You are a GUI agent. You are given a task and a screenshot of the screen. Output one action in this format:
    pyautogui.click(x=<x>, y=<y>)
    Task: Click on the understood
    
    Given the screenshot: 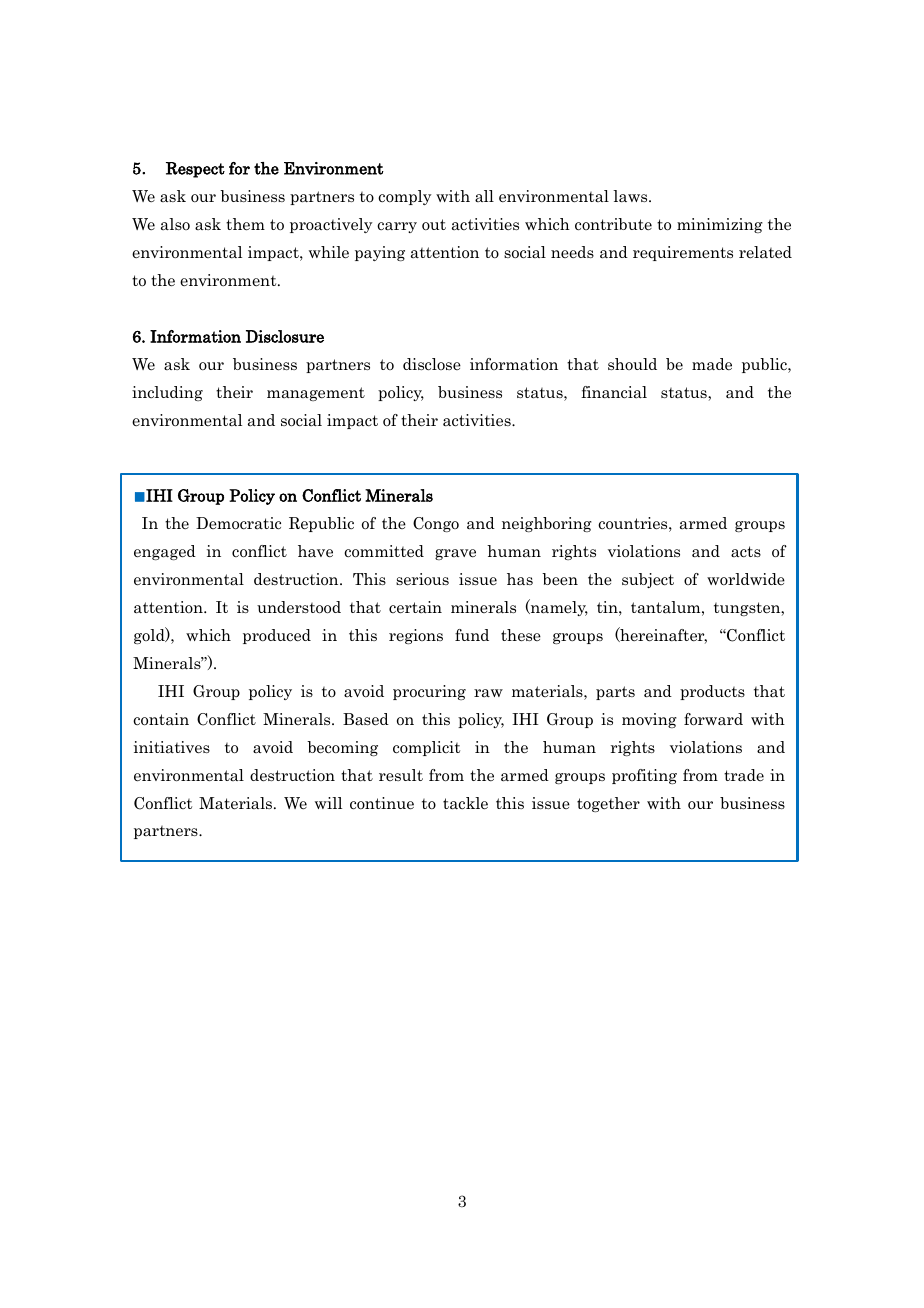 What is the action you would take?
    pyautogui.click(x=299, y=607)
